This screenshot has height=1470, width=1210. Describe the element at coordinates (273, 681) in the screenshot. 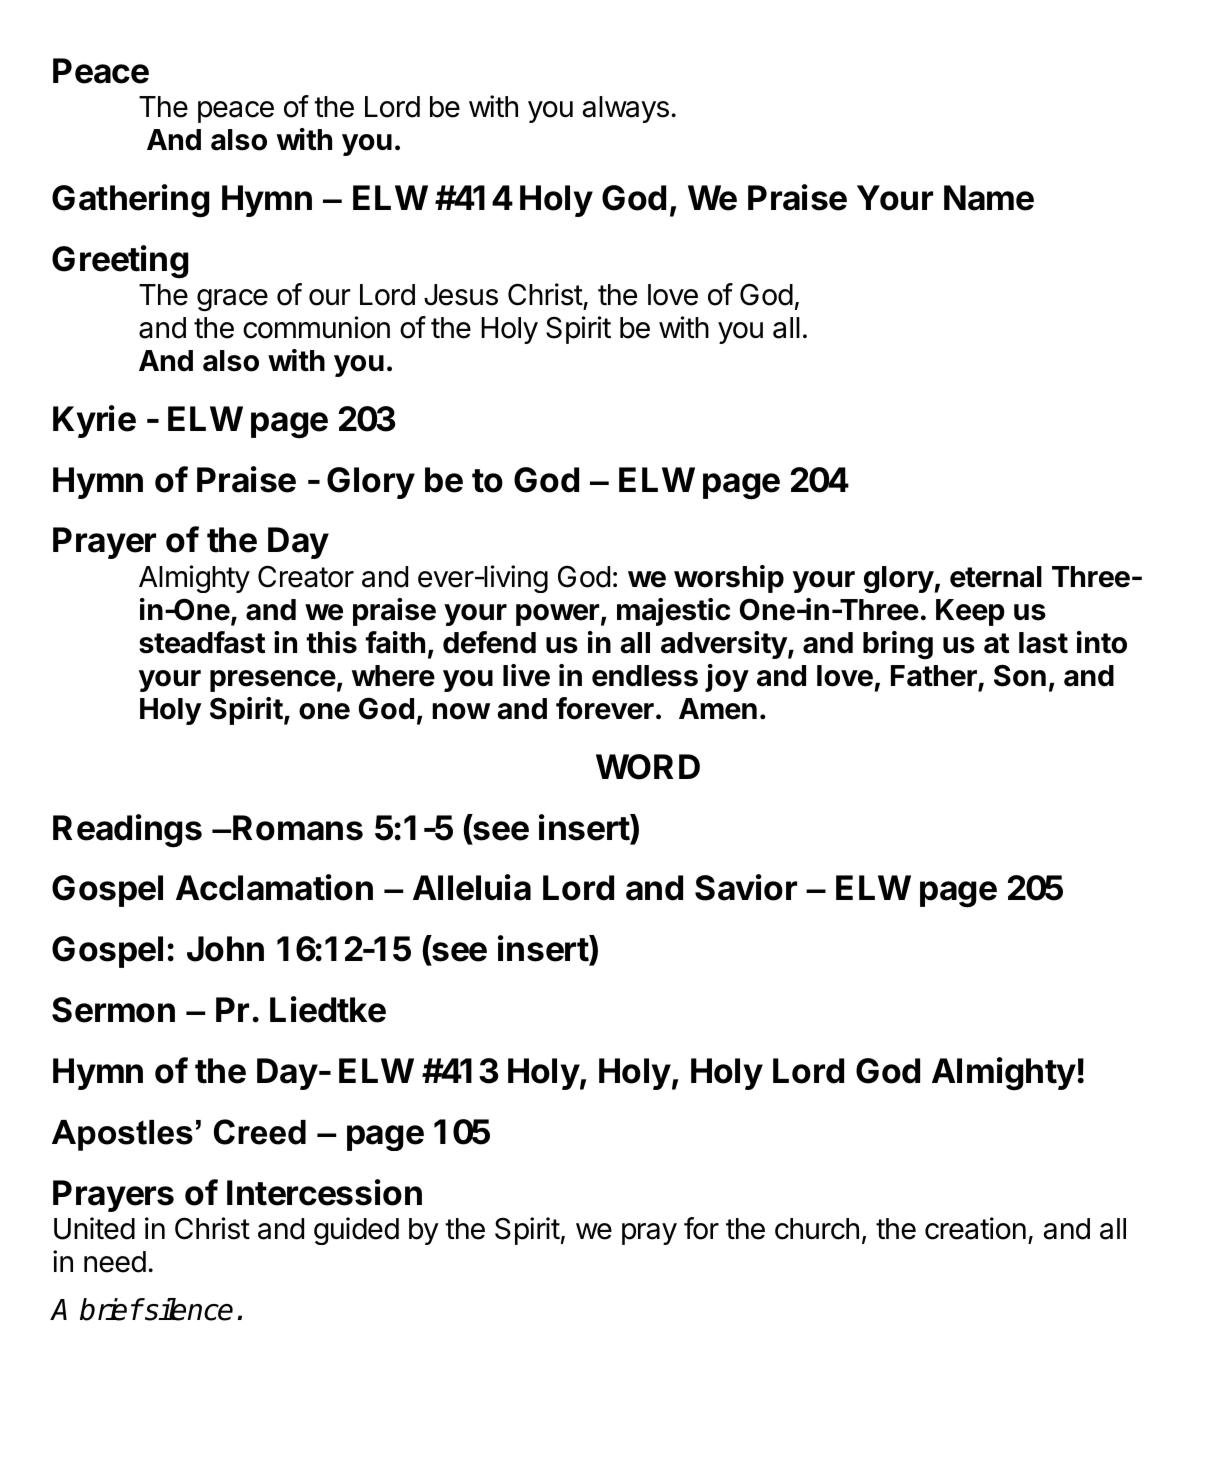

I see `presence` at that location.
